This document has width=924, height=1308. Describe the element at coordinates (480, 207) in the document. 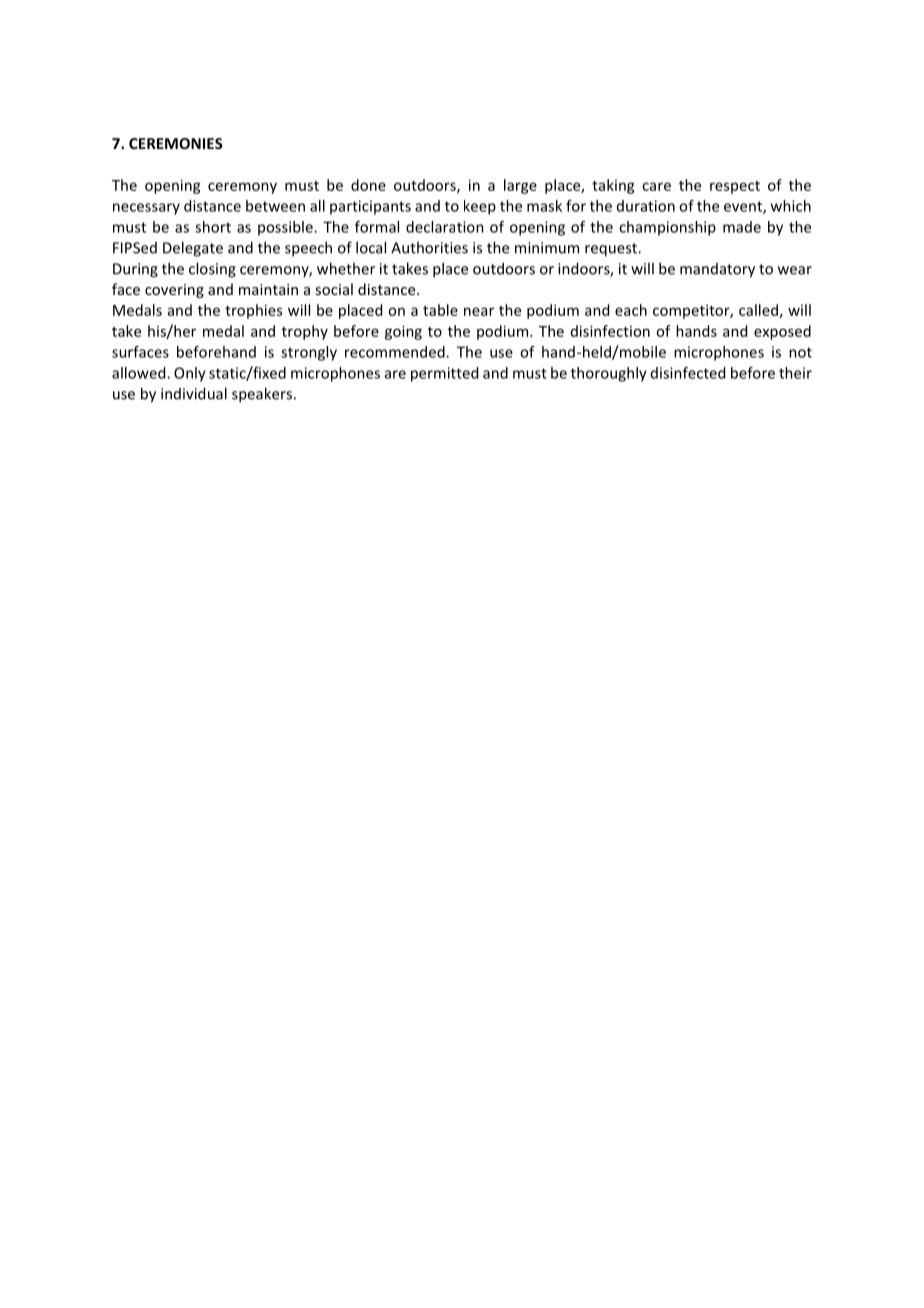

I see `keep` at that location.
